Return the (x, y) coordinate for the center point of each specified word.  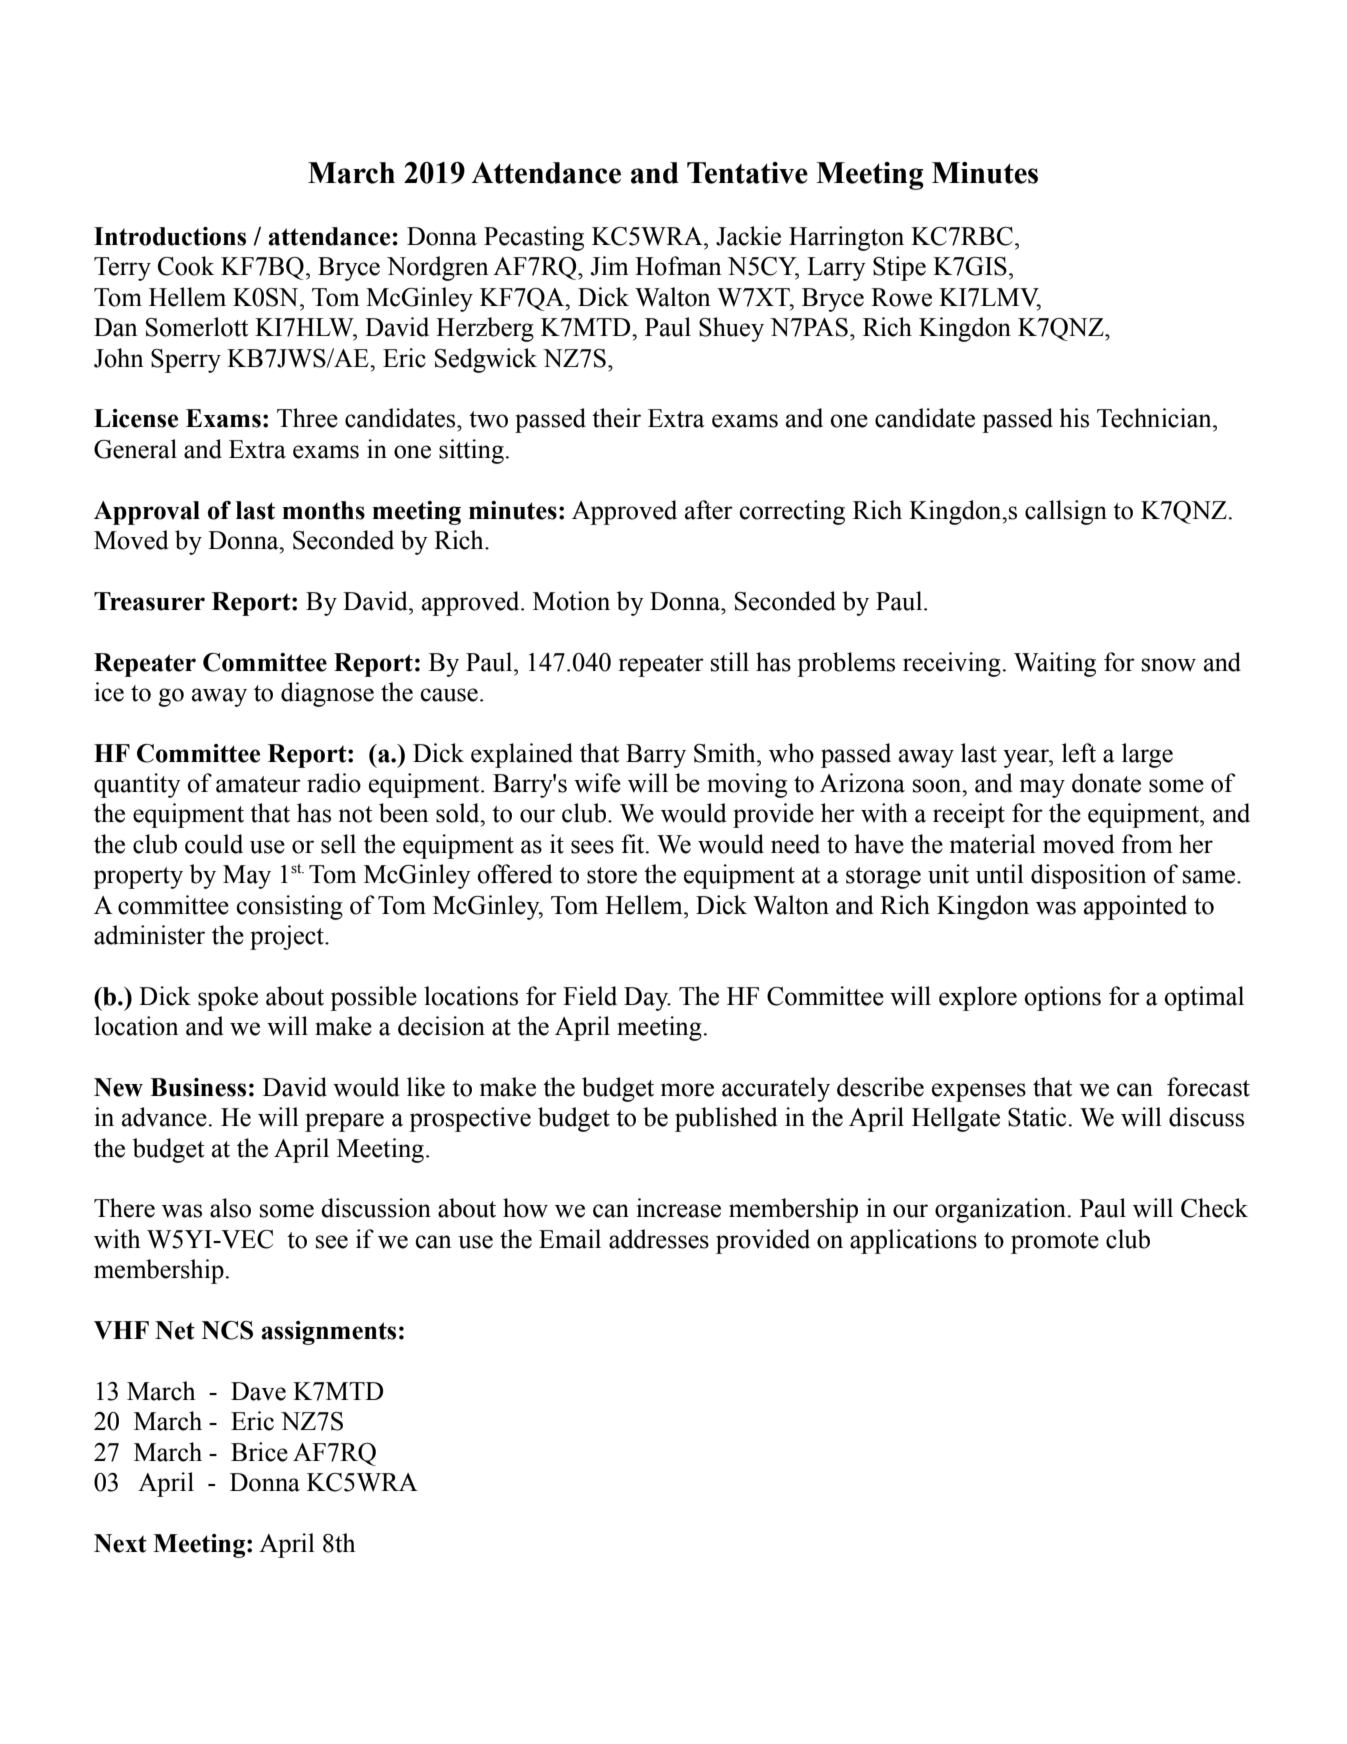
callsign (1066, 512)
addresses (659, 1239)
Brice (259, 1452)
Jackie (748, 236)
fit (634, 844)
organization (1000, 1210)
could (214, 844)
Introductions (170, 236)
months (323, 510)
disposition (1089, 876)
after (709, 510)
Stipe (899, 268)
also (230, 1208)
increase (679, 1208)
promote (1055, 1243)
